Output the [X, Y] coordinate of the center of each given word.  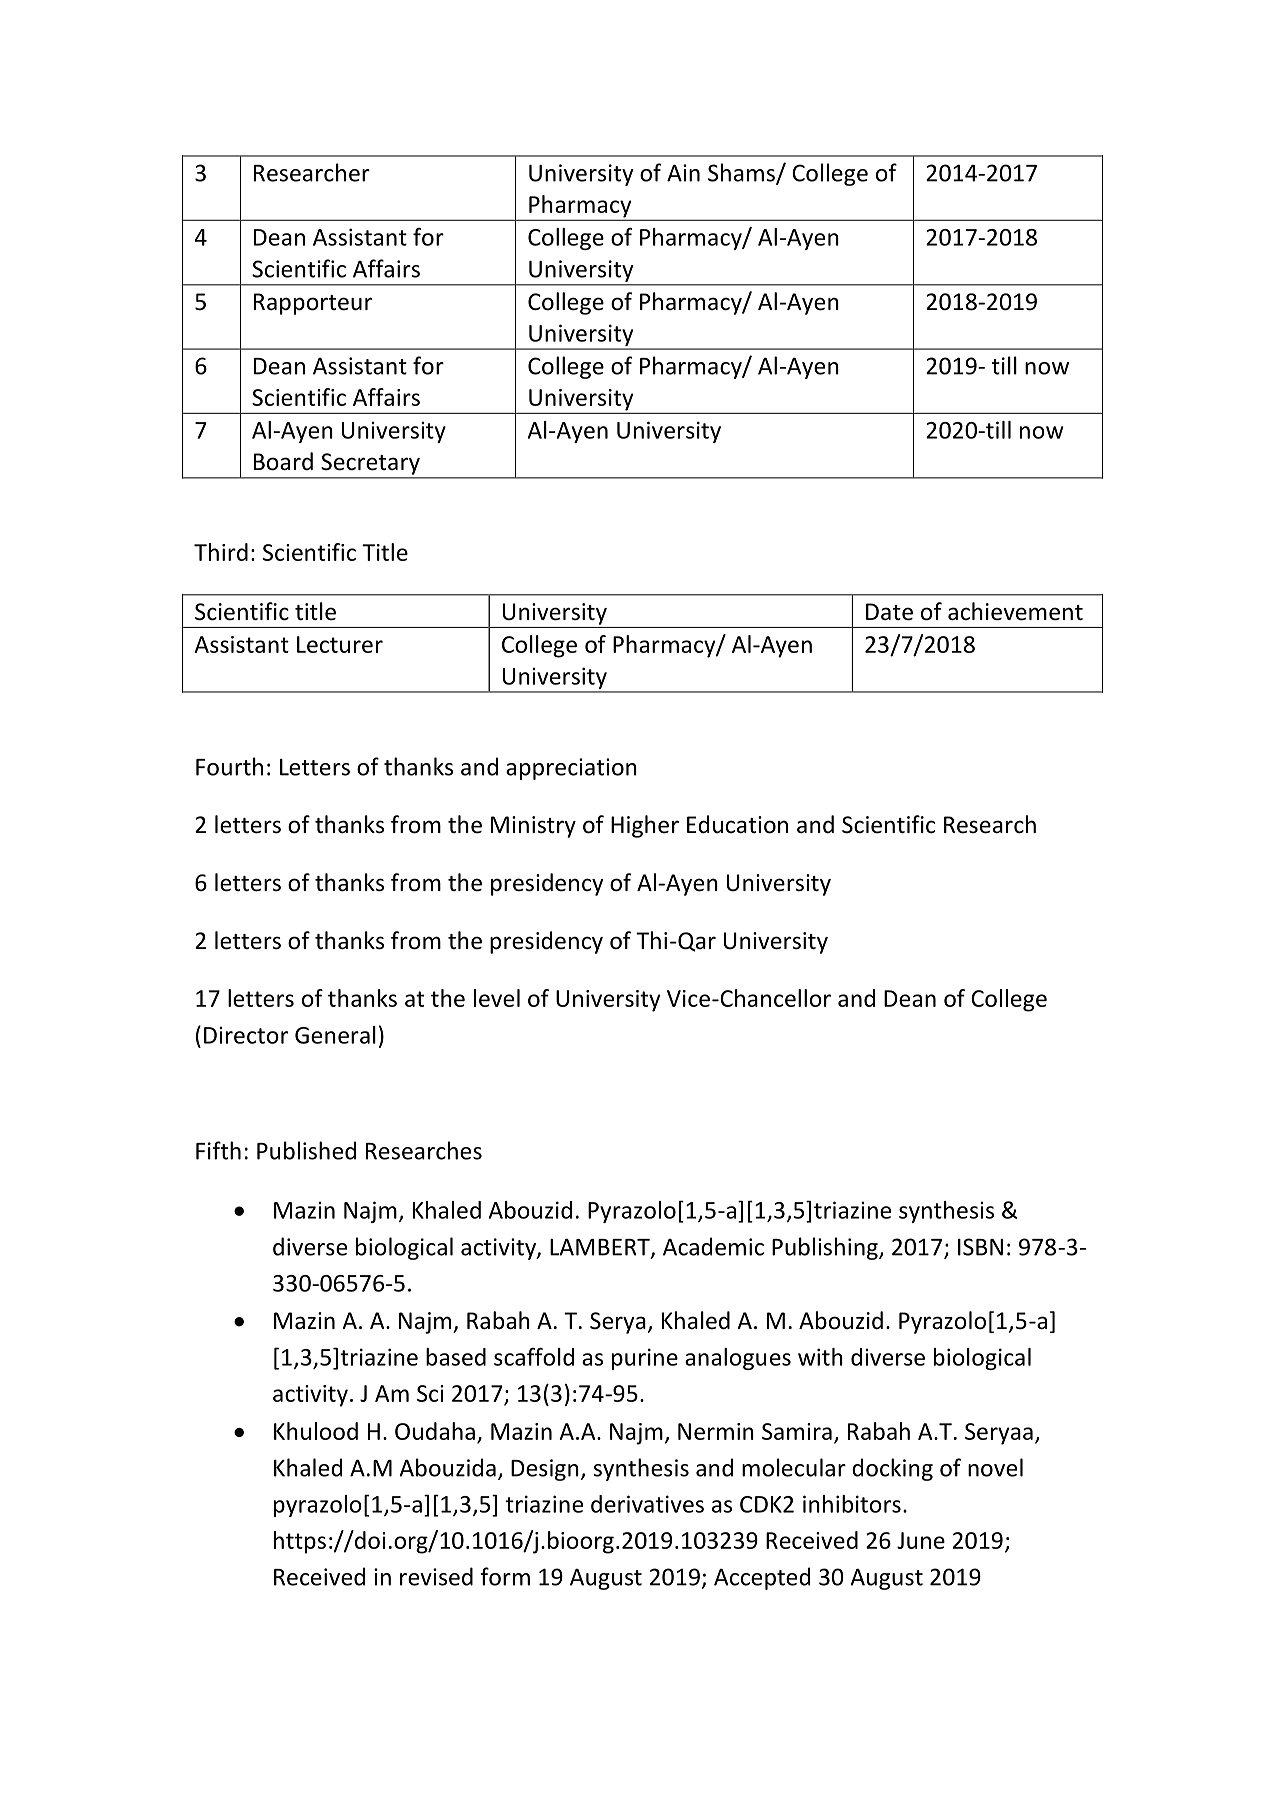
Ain [683, 173]
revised [436, 1576]
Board [283, 461]
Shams [742, 173]
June [921, 1540]
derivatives [647, 1504]
